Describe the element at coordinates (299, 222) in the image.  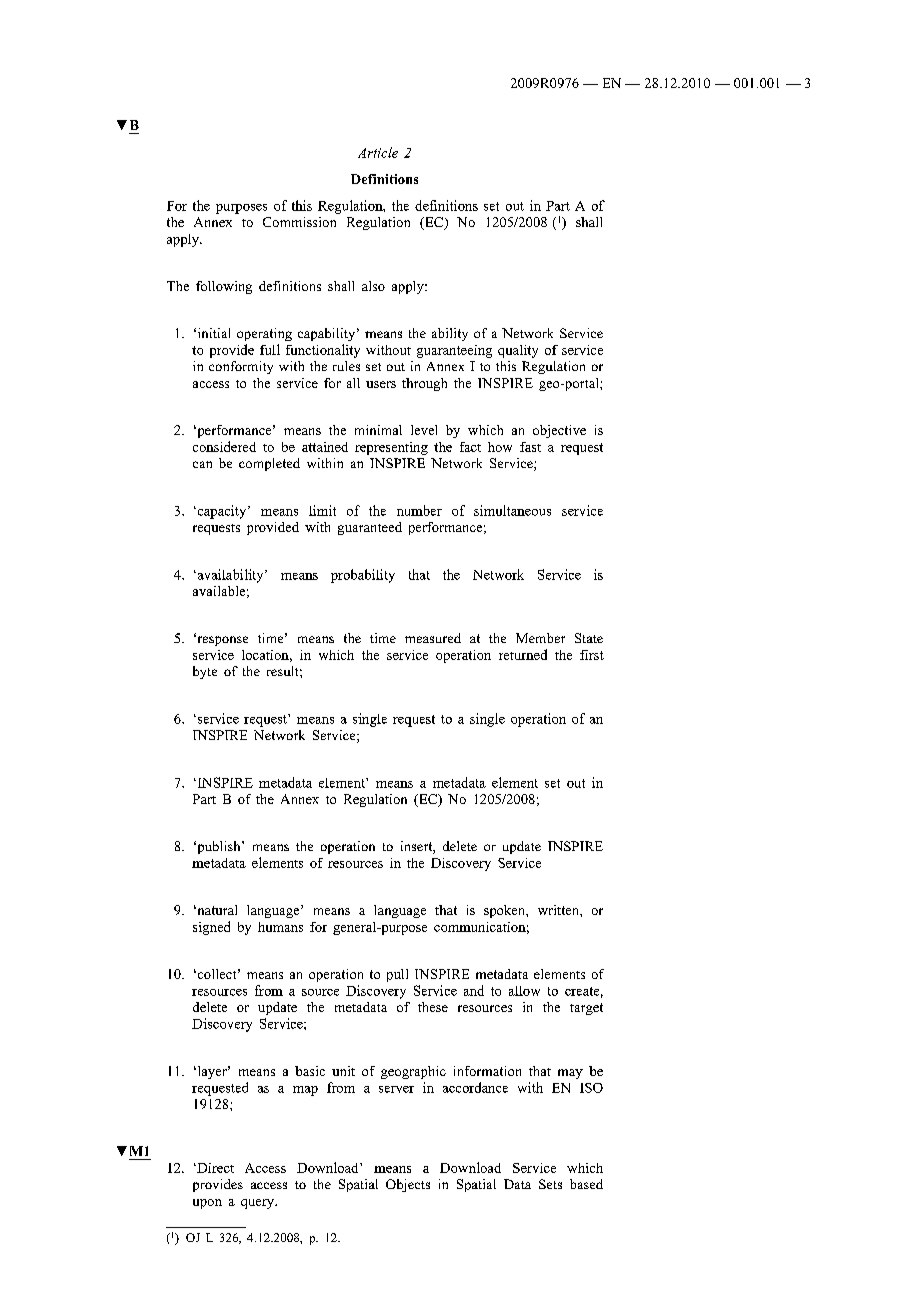
I see `Commission` at that location.
